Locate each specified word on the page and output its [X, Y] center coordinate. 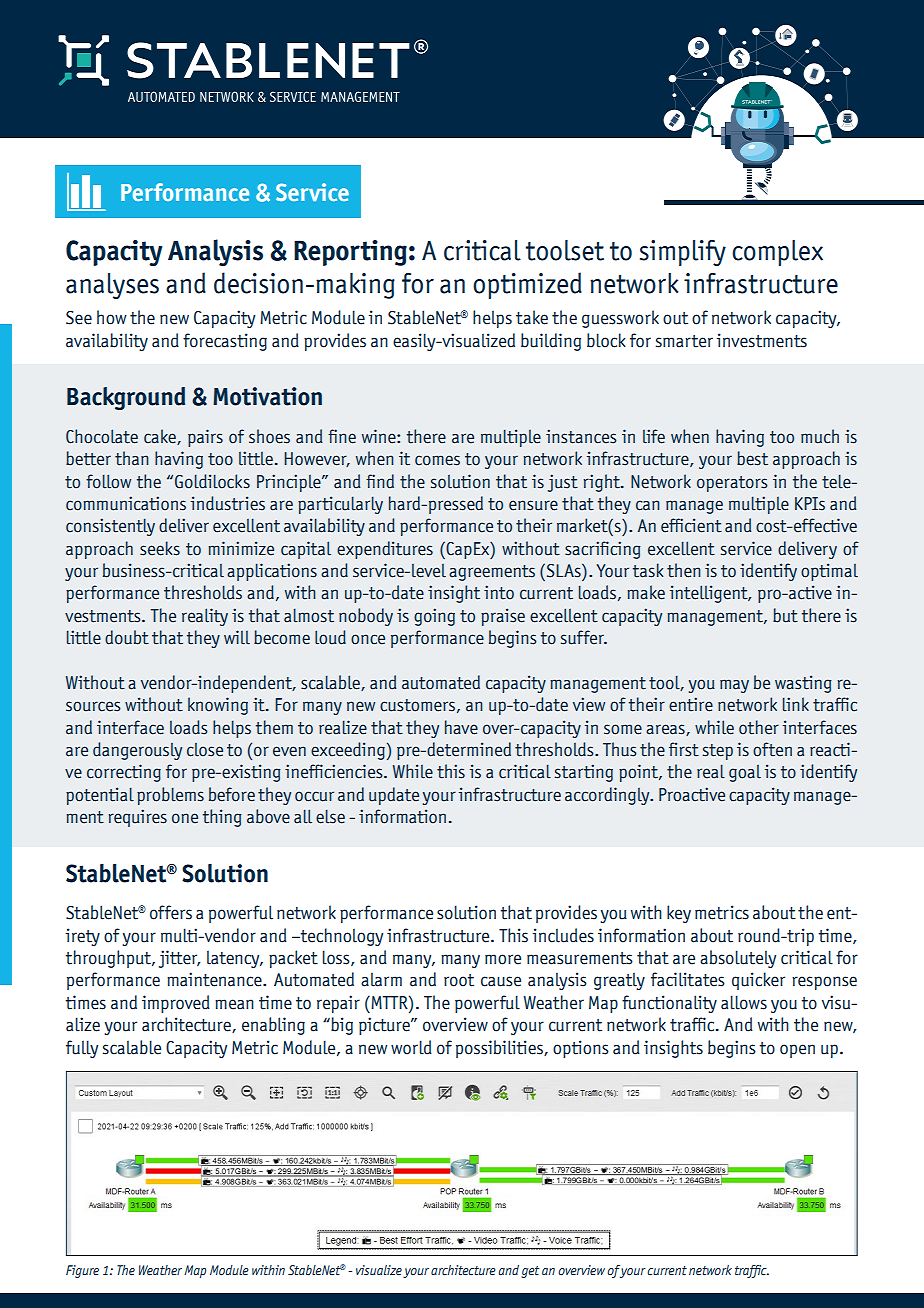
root [459, 980]
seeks [160, 548]
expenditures [385, 550]
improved [176, 1004]
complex [777, 253]
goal [745, 773]
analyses [112, 286]
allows [744, 1002]
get [530, 1272]
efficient [691, 525]
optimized [527, 285]
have [461, 727]
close [205, 750]
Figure [82, 1271]
